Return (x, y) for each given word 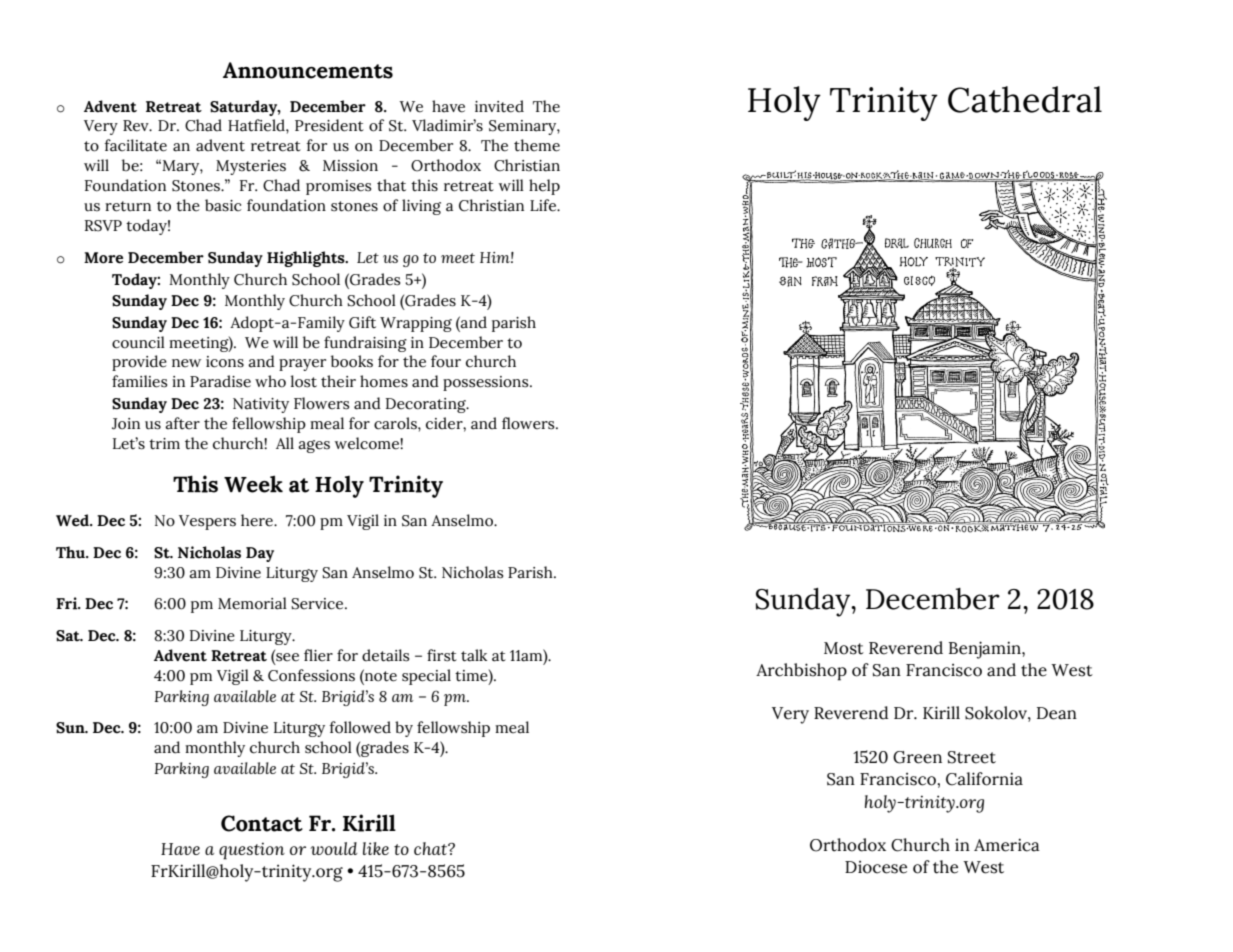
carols (396, 423)
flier (318, 655)
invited (499, 106)
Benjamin (986, 650)
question (252, 851)
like (376, 848)
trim (164, 443)
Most (844, 648)
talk (474, 655)
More (103, 258)
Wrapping (416, 324)
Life (544, 205)
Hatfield (257, 125)
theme (537, 145)
